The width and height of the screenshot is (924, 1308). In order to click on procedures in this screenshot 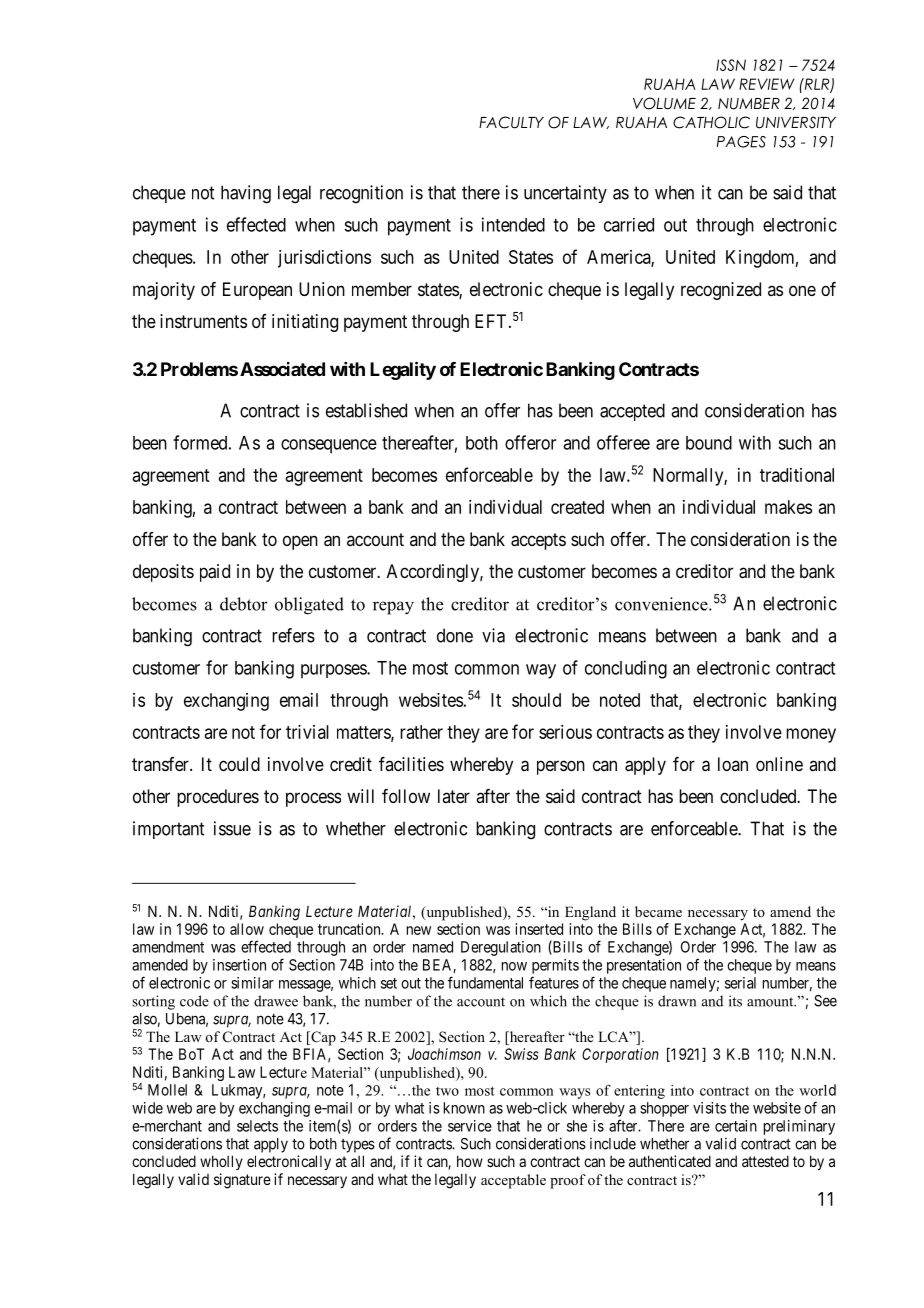, I will do `click(218, 798)`.
